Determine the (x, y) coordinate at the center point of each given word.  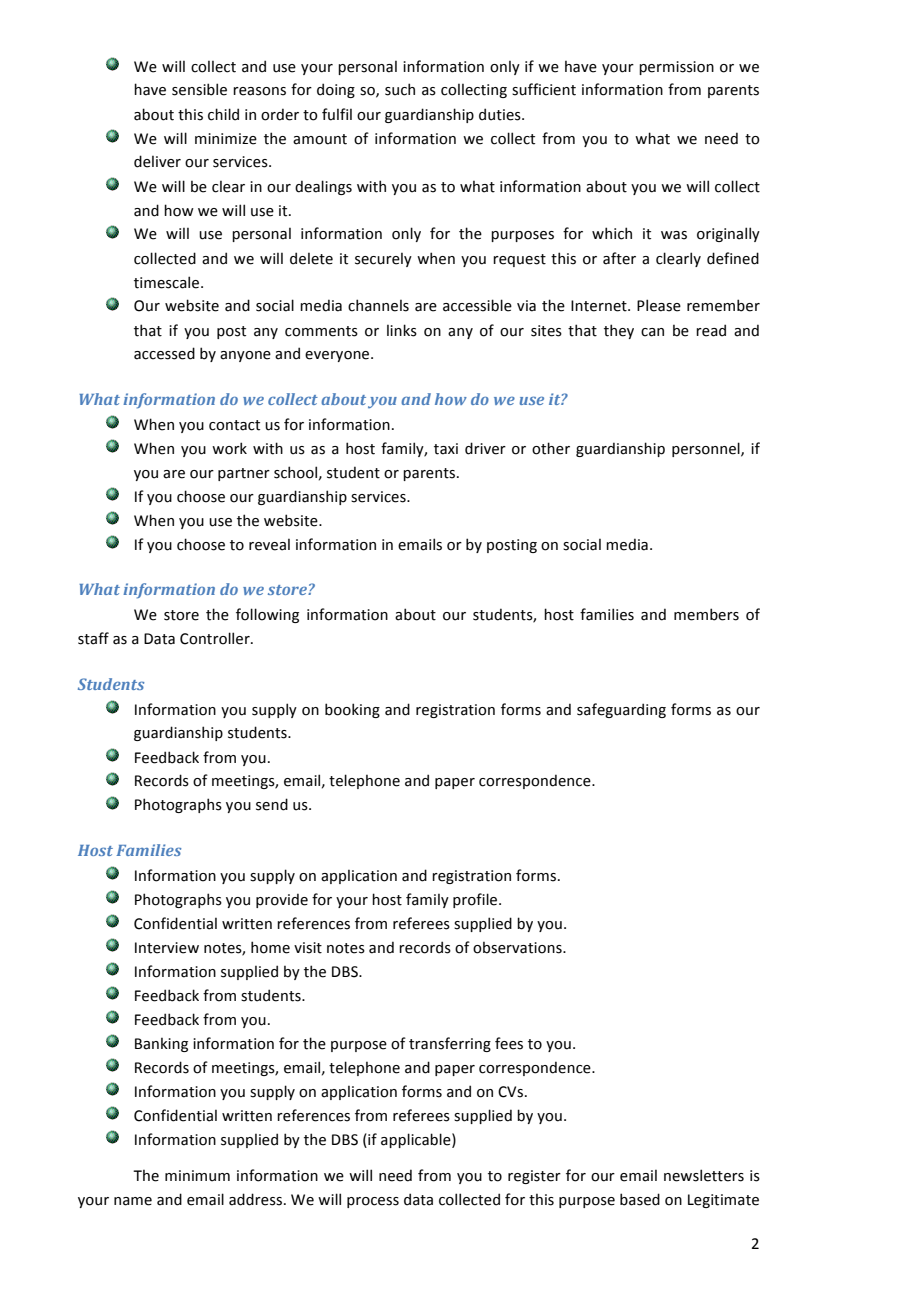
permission (676, 68)
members (706, 614)
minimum (197, 1176)
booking (352, 710)
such (400, 89)
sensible (199, 89)
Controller (216, 638)
